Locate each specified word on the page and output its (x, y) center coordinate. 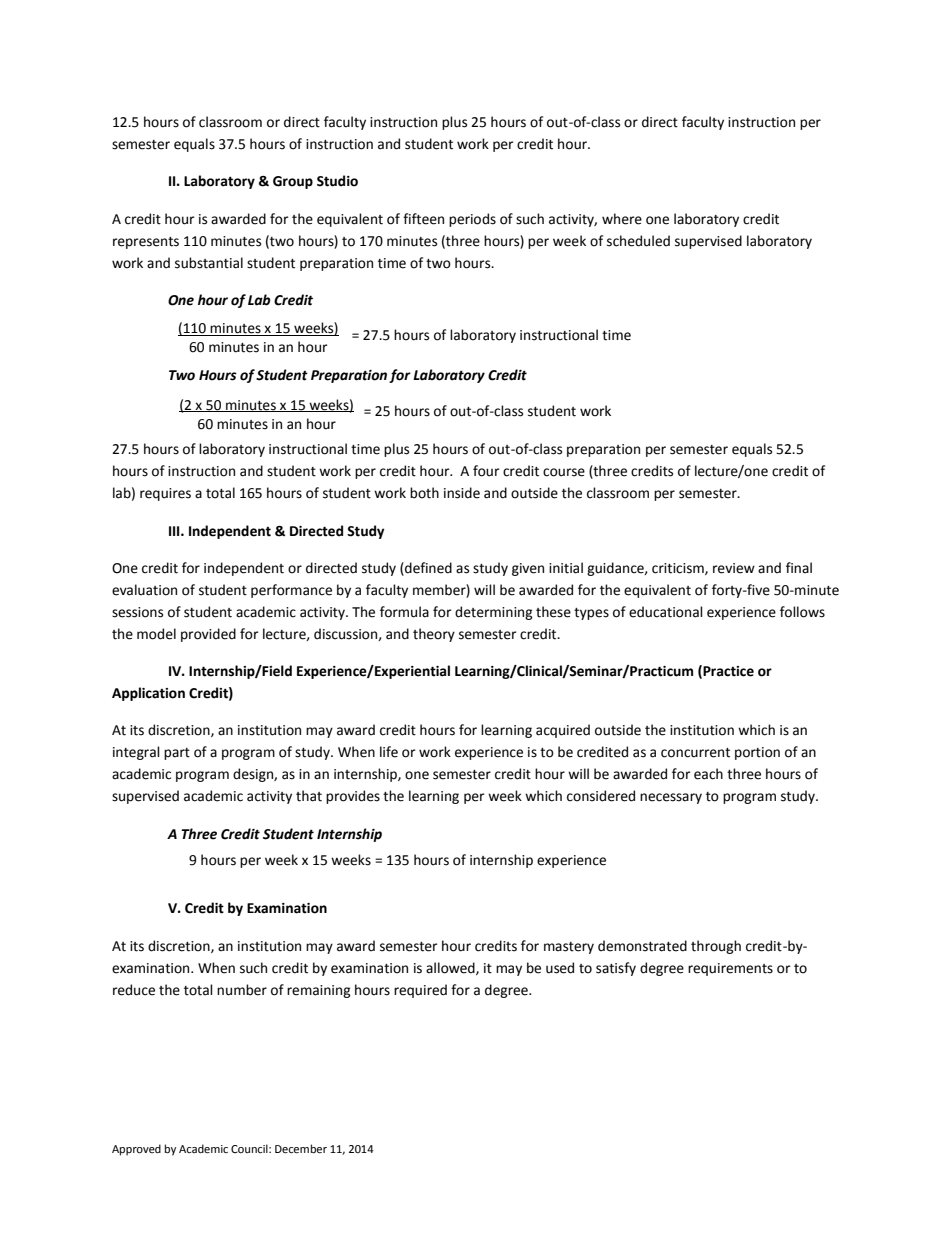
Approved (136, 1150)
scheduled (638, 241)
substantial (209, 263)
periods (472, 220)
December (301, 1149)
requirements (730, 969)
